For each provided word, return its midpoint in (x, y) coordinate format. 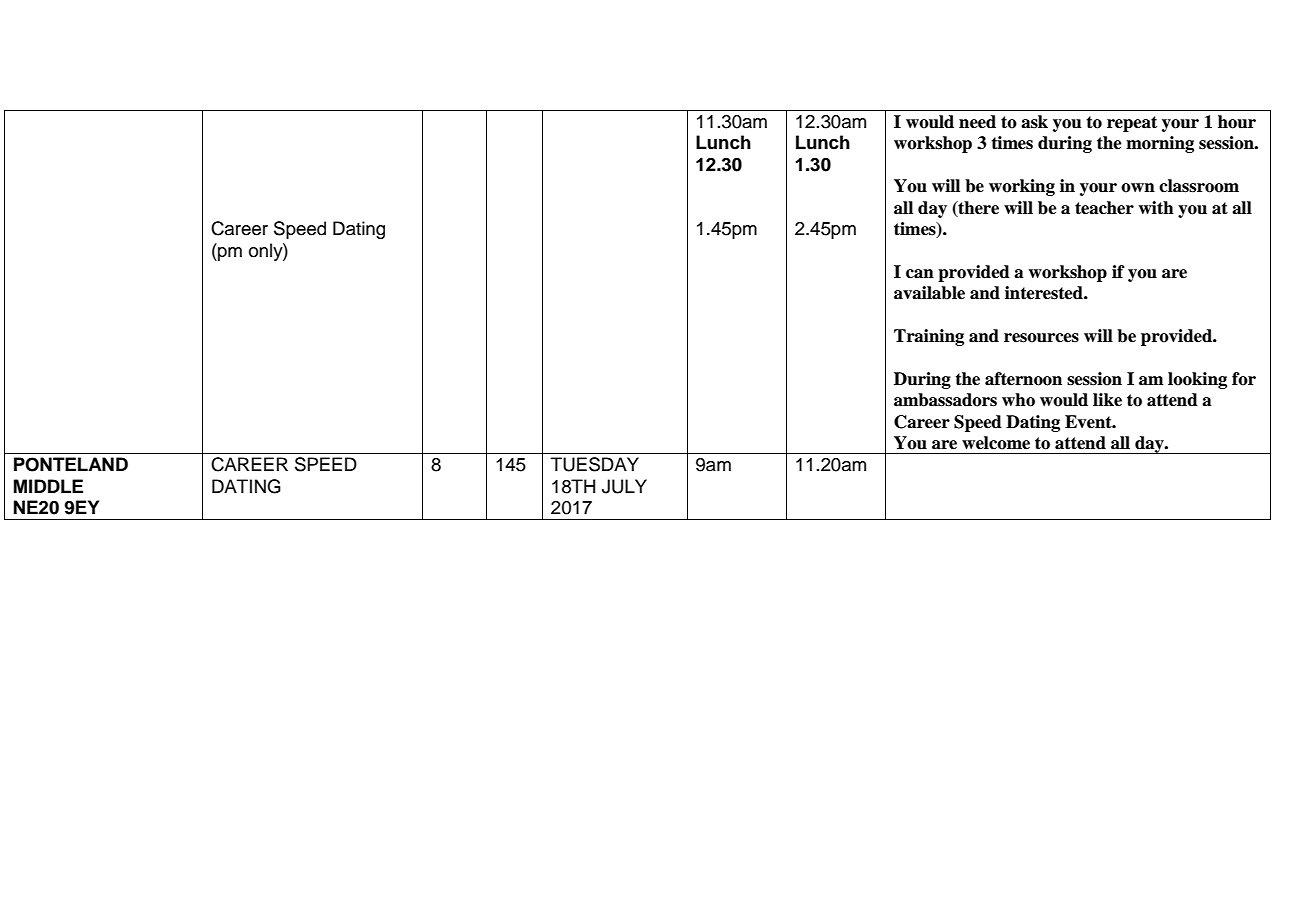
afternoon (1023, 379)
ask (1034, 122)
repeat (1132, 124)
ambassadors (945, 400)
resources (1041, 338)
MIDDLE (48, 486)
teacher (1104, 208)
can (920, 274)
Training (929, 337)
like (1107, 400)
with (1156, 208)
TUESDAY (595, 464)
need (977, 122)
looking (1197, 380)
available (929, 293)
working (1022, 187)
